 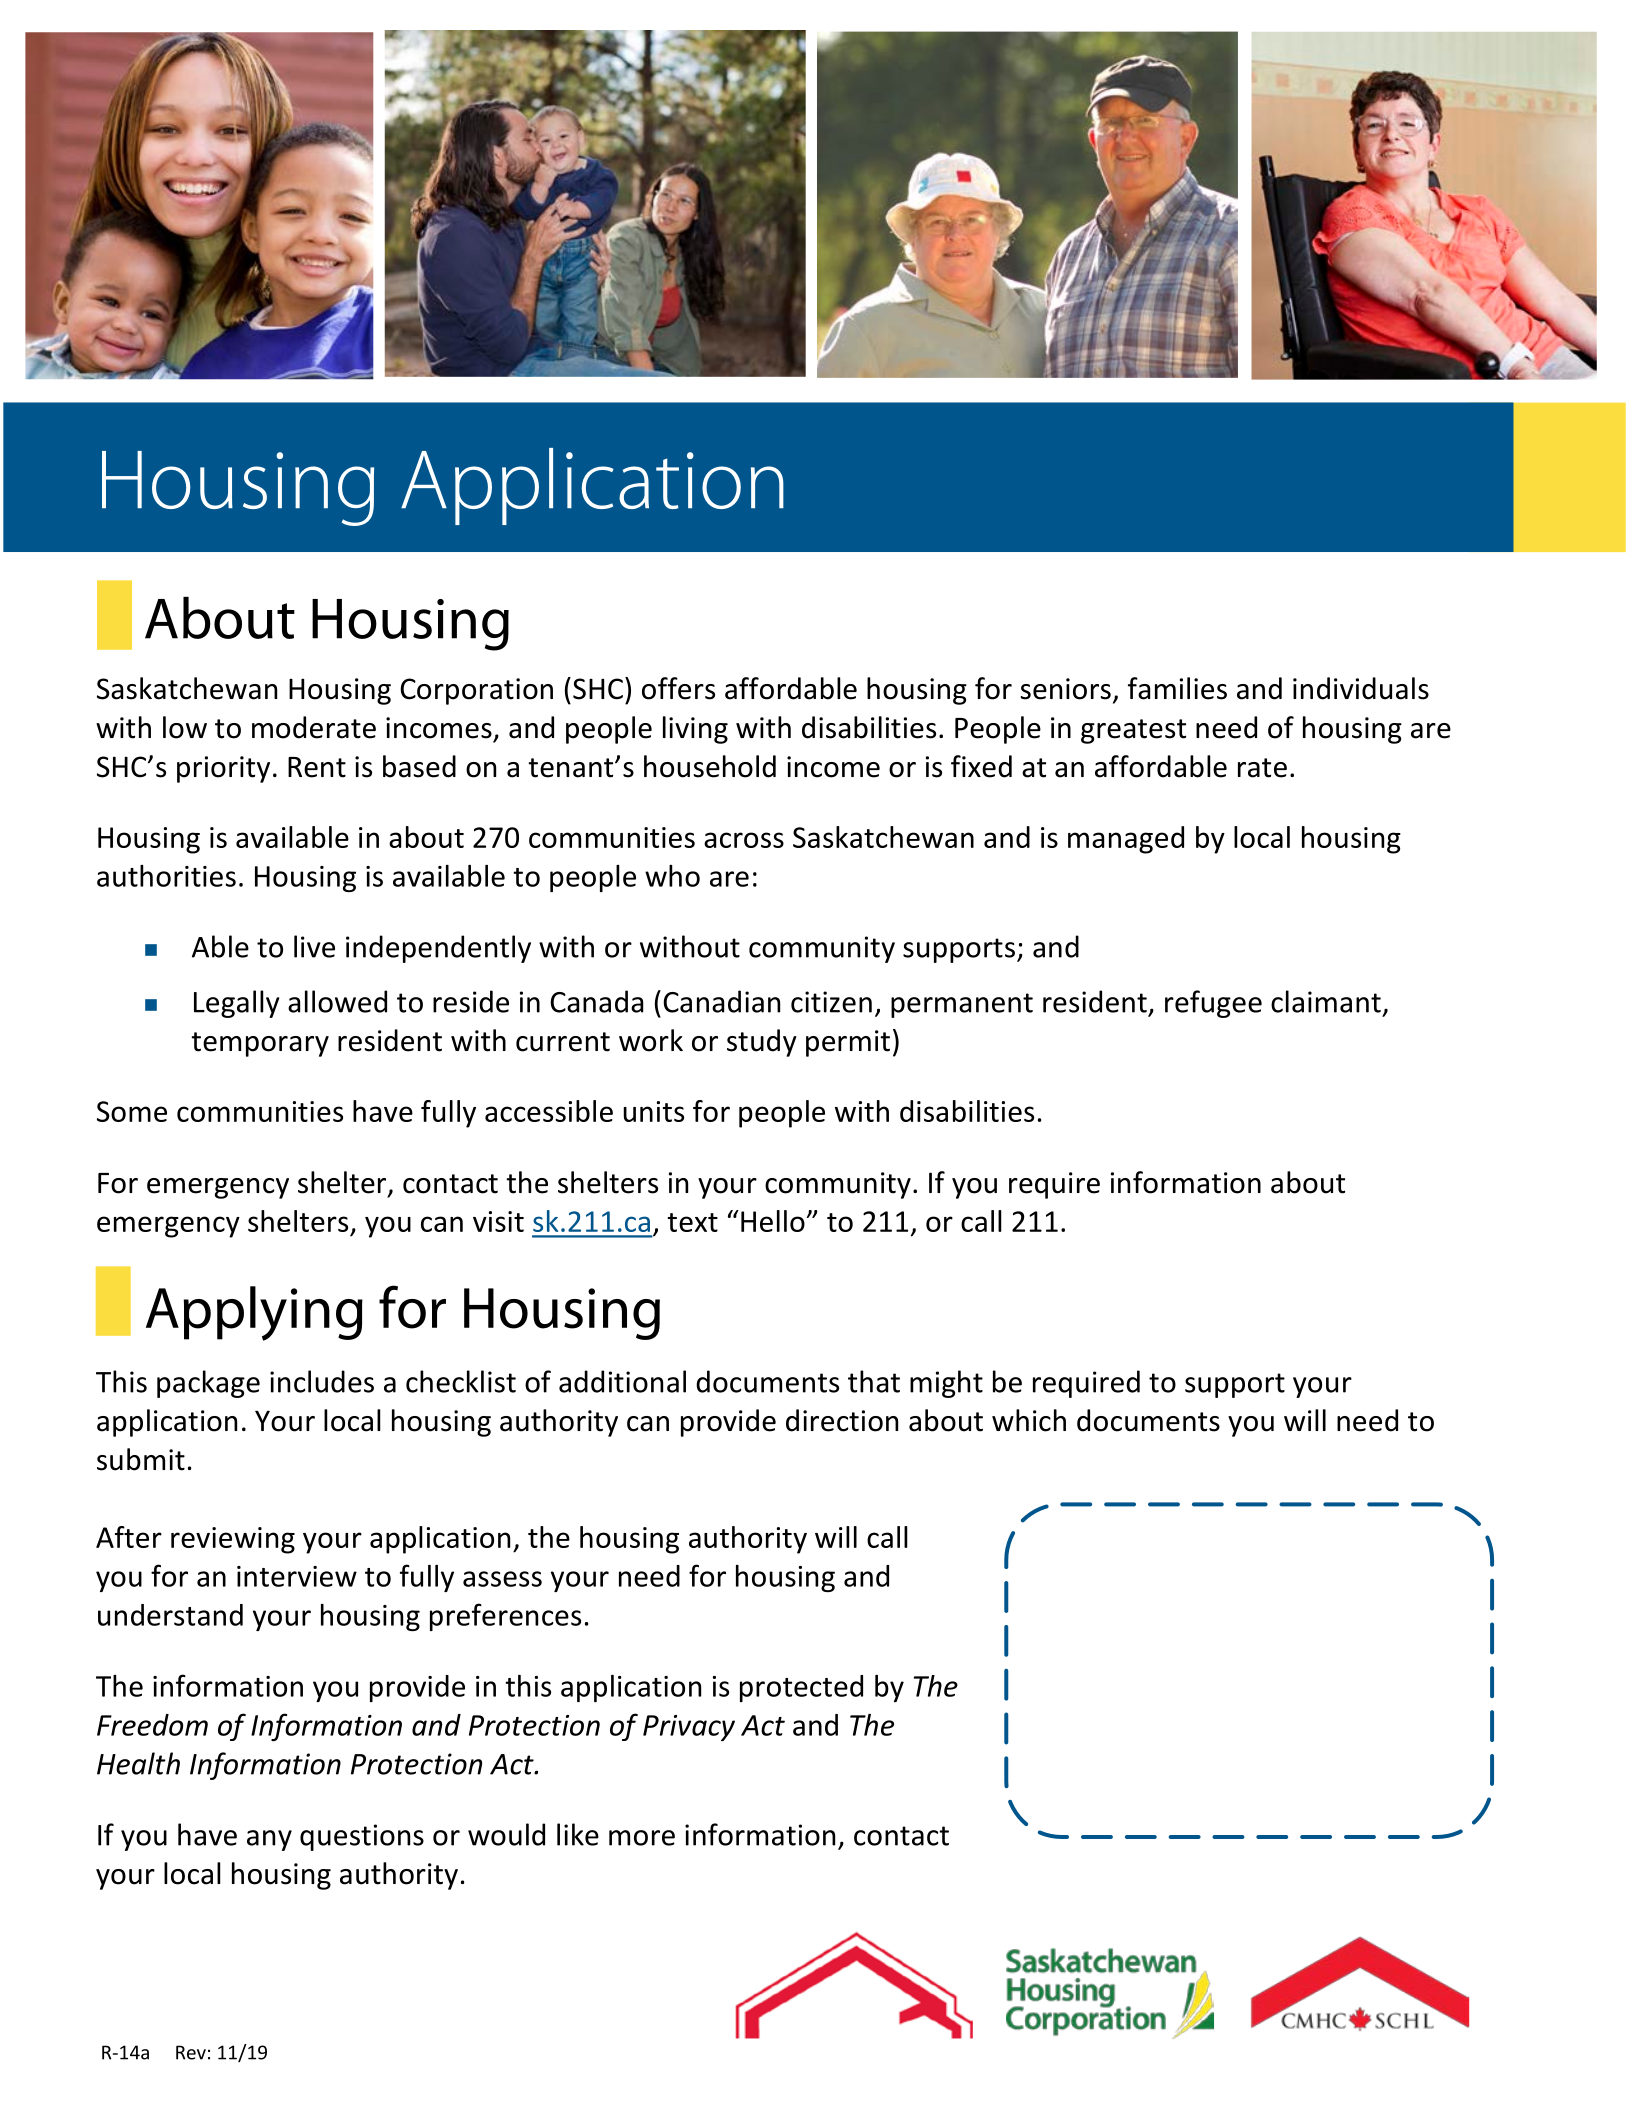 I want to click on assess, so click(x=502, y=1579).
